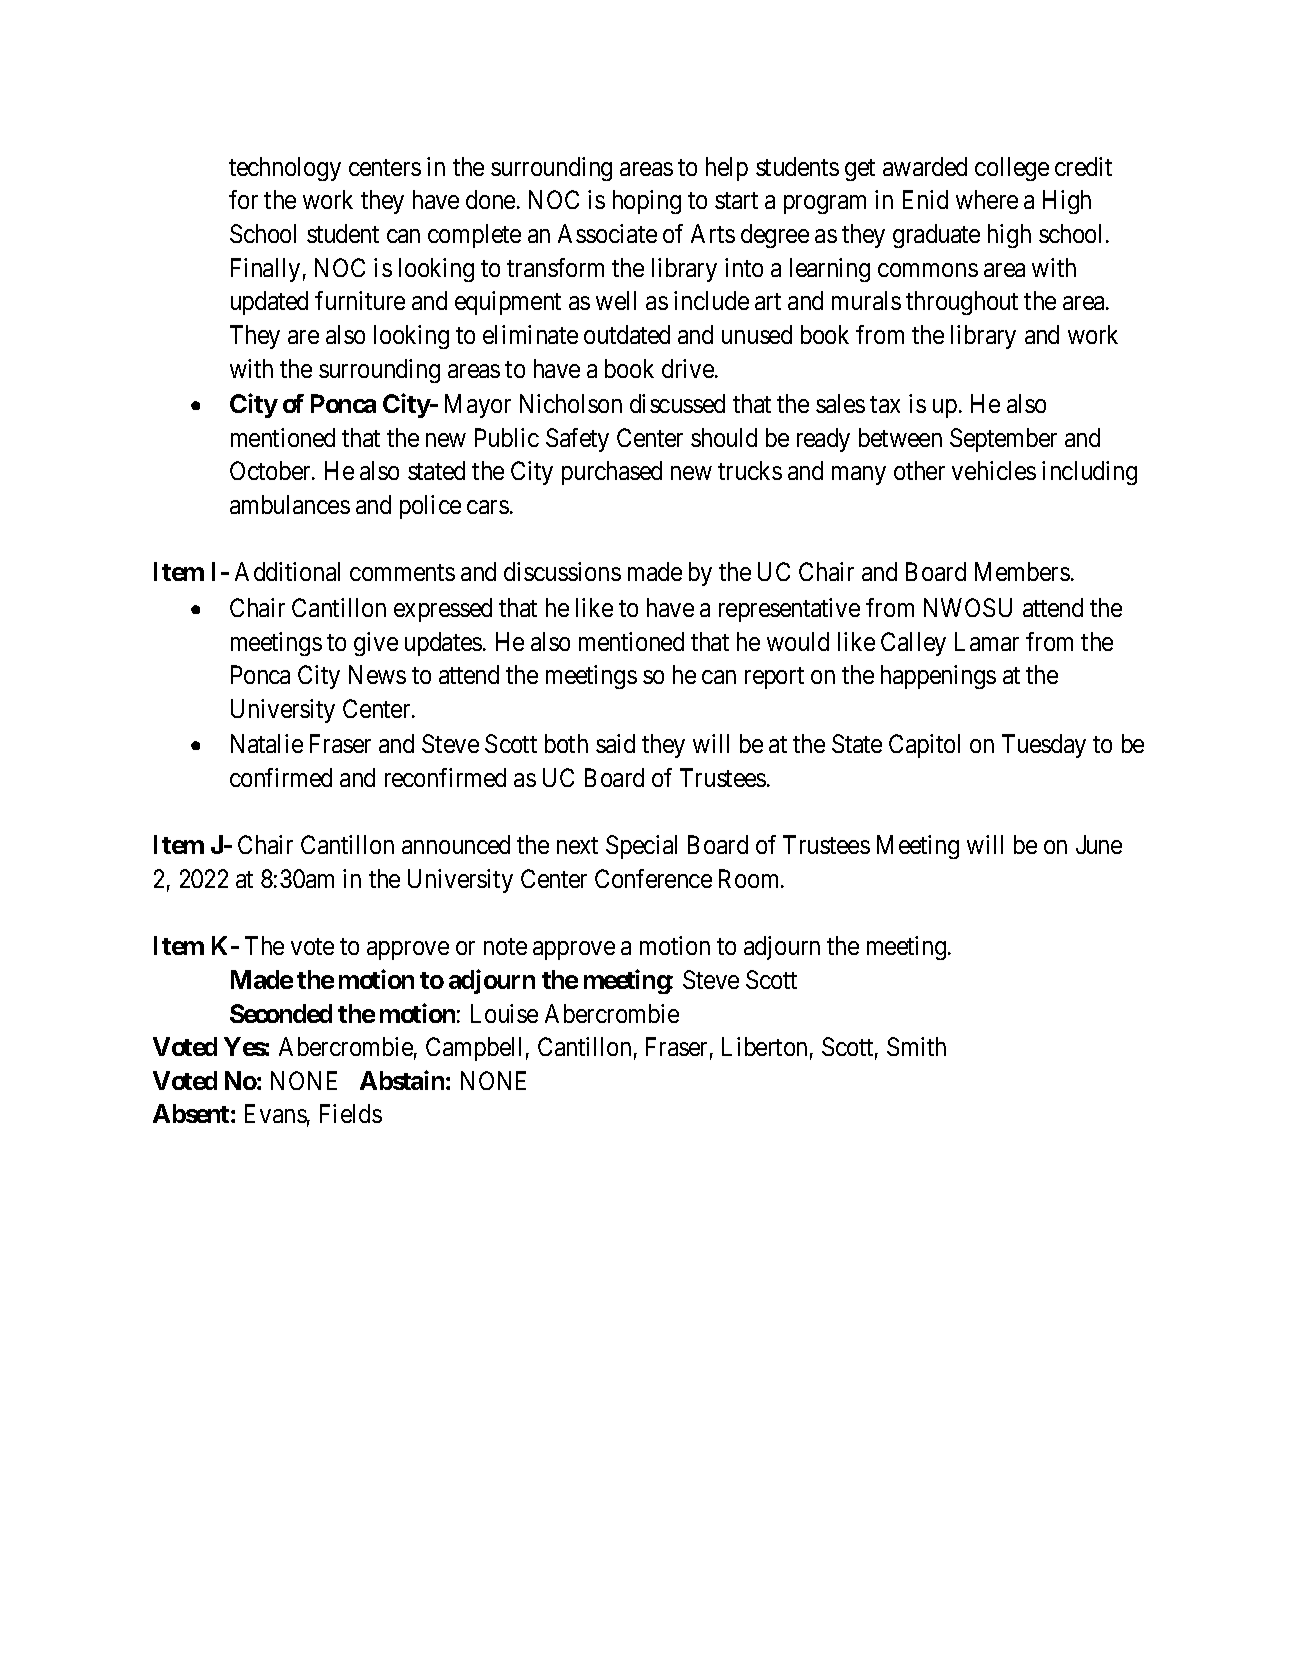  I want to click on Lamar, so click(987, 641).
